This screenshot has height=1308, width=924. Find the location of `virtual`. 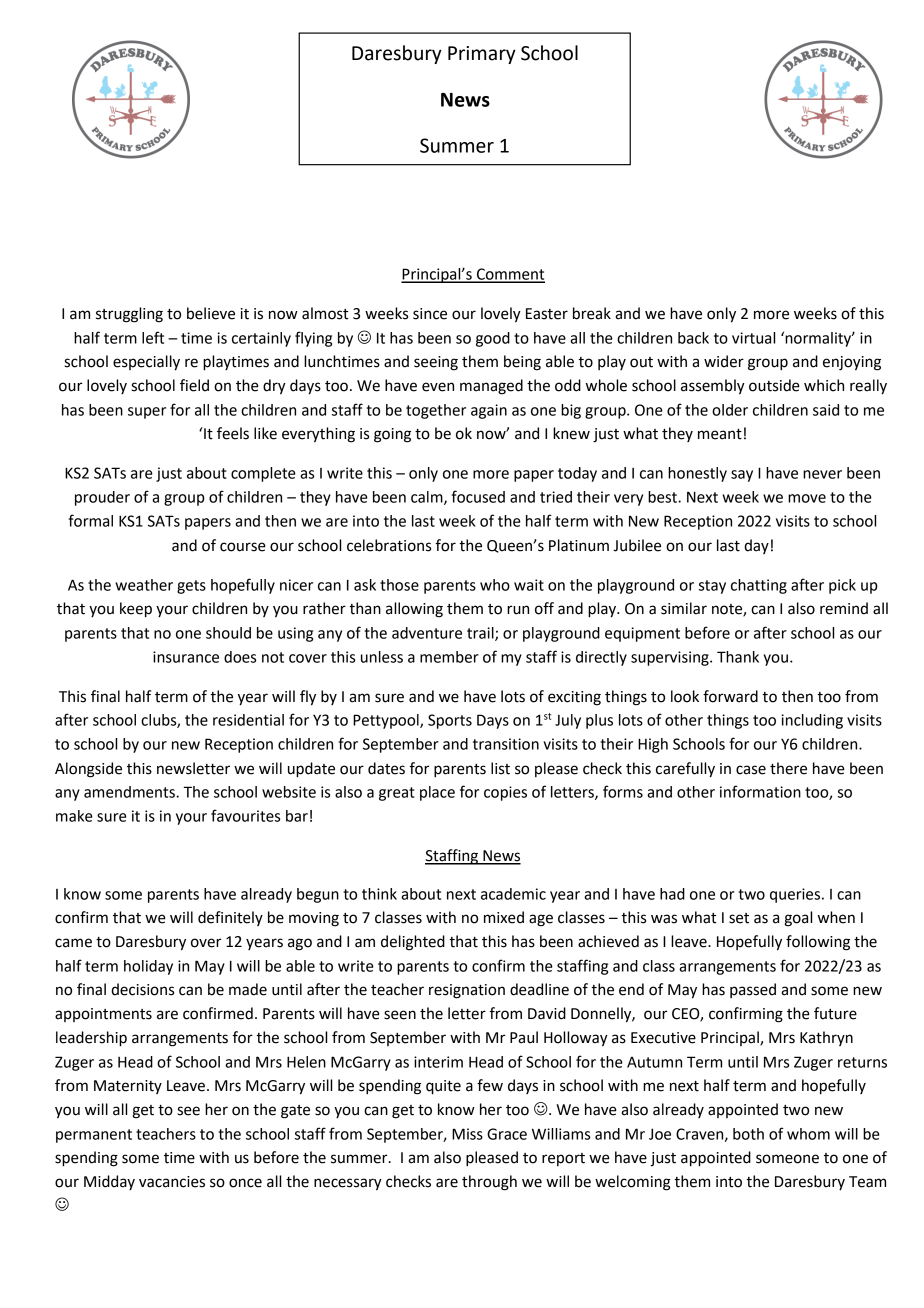

virtual is located at coordinates (753, 338).
